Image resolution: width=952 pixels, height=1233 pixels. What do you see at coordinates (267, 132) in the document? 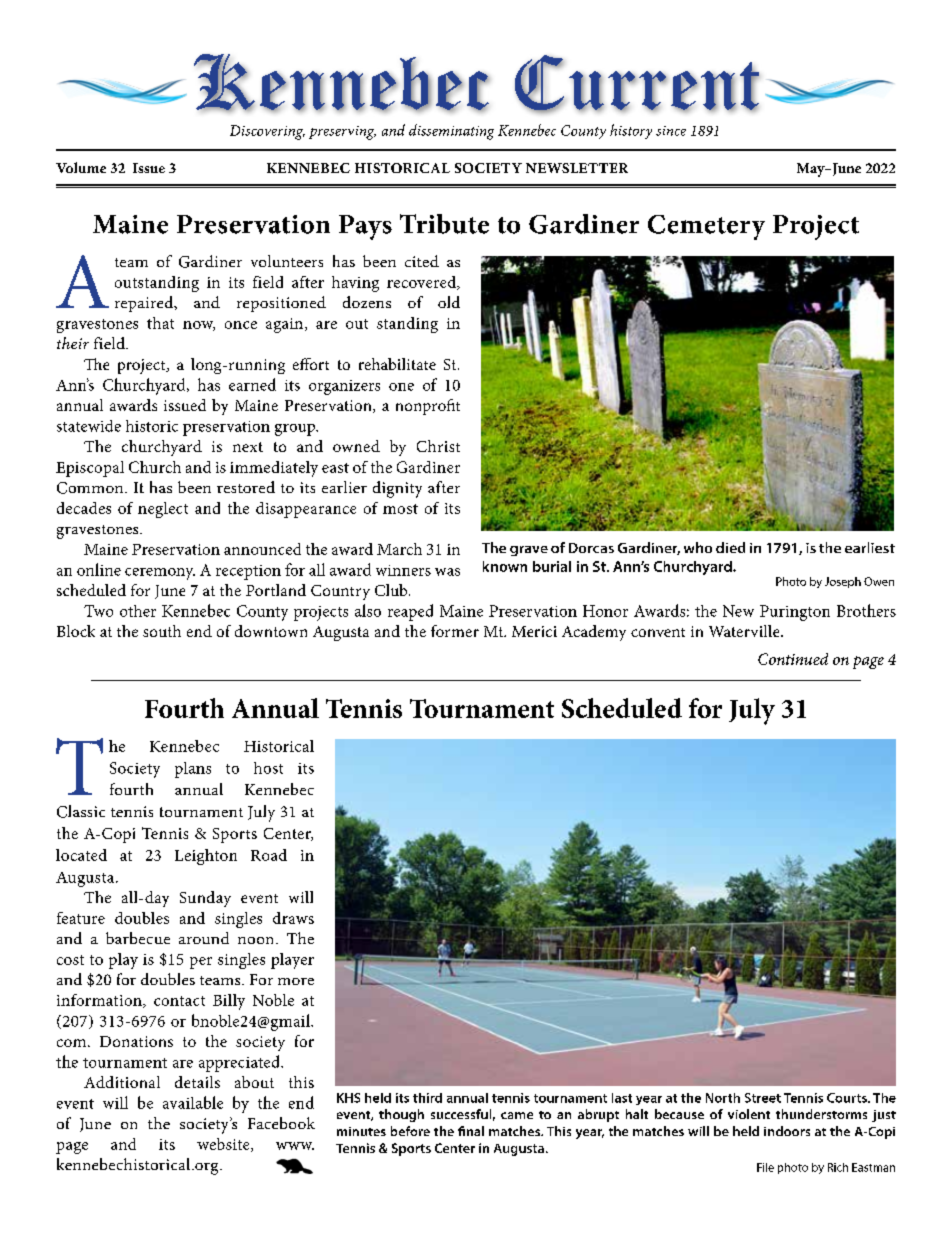
I see `Discovering` at bounding box center [267, 132].
